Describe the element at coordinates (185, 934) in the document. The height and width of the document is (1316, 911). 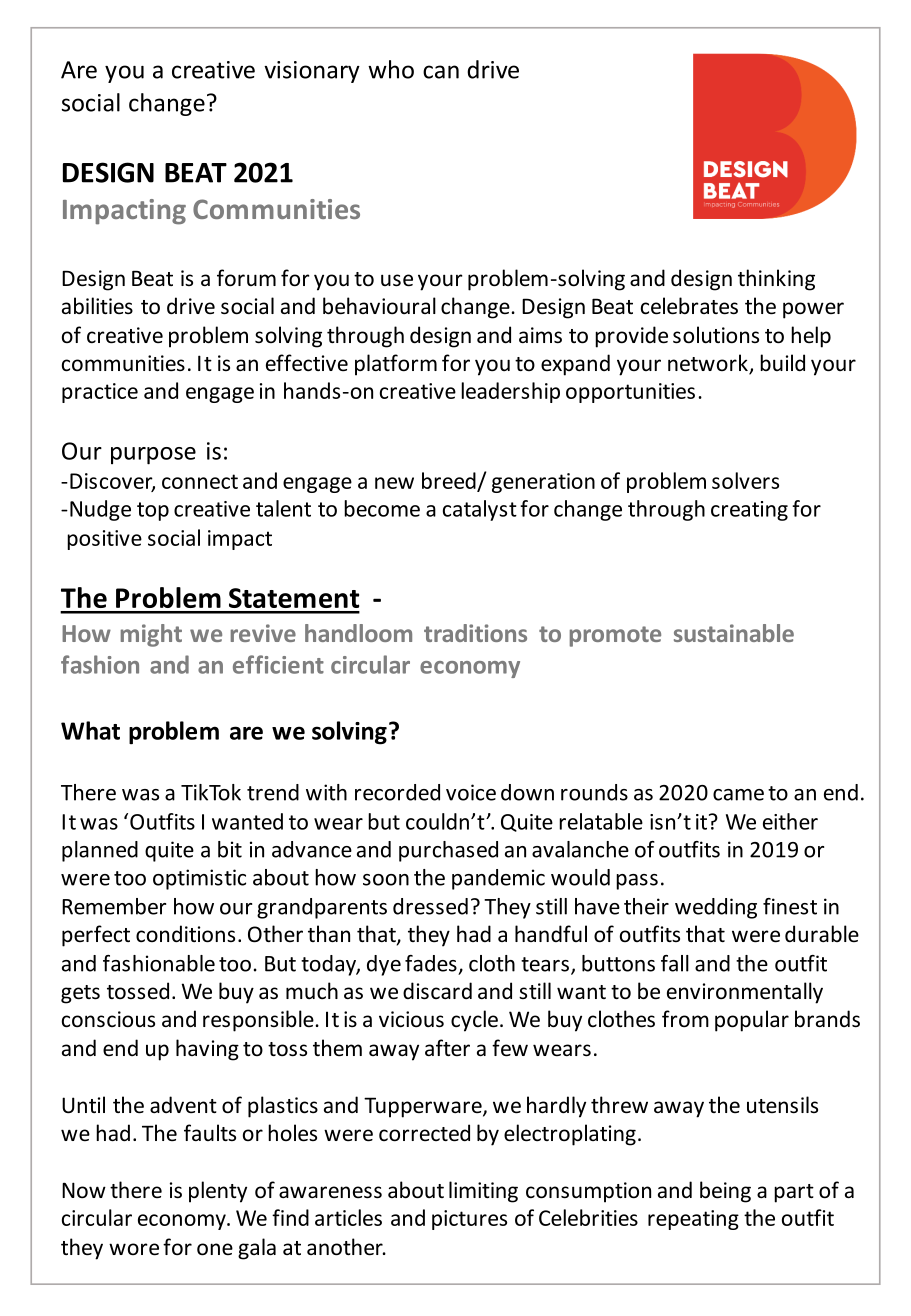
I see `conditions` at that location.
